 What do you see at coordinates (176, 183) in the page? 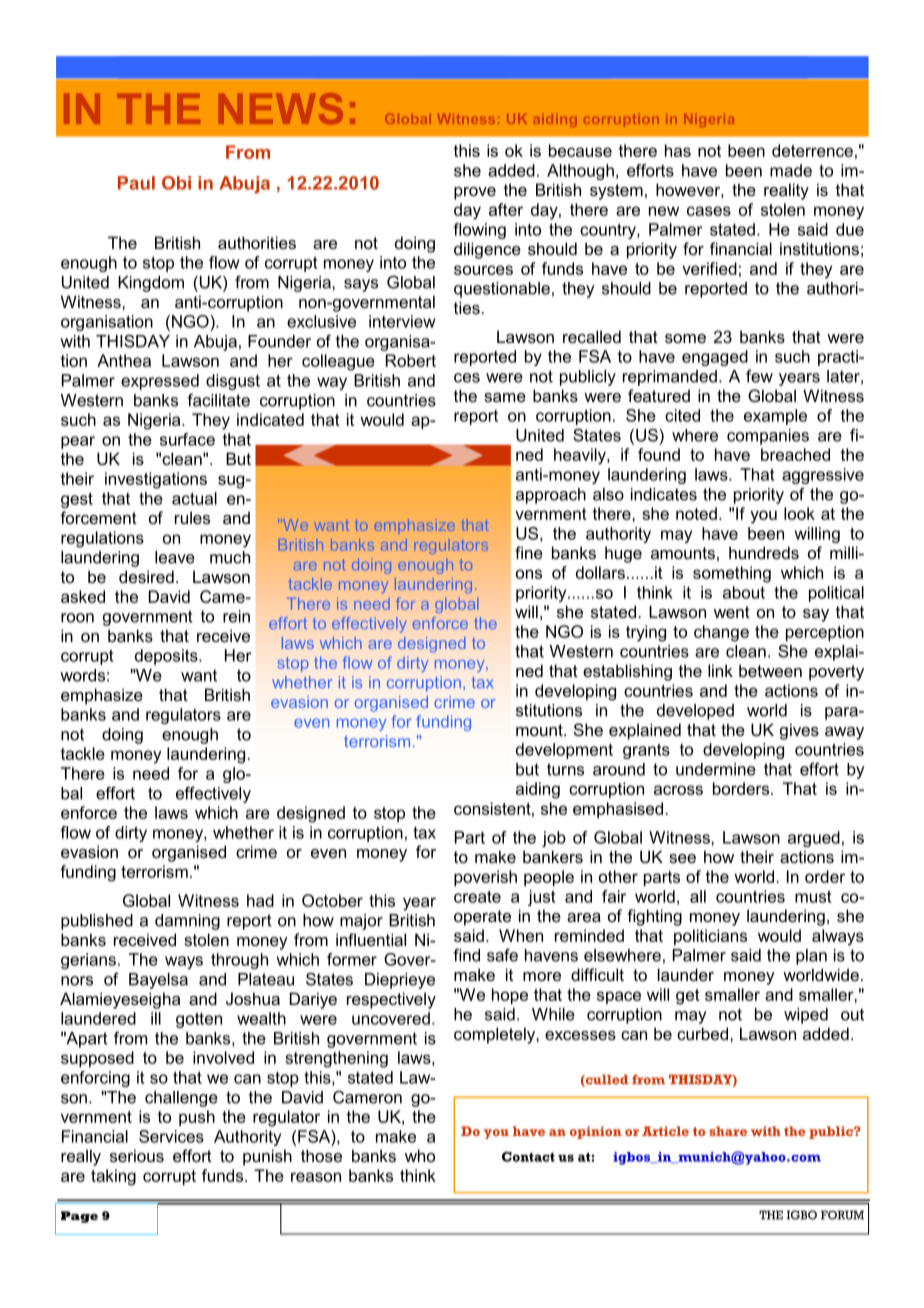
I see `Obi` at bounding box center [176, 183].
